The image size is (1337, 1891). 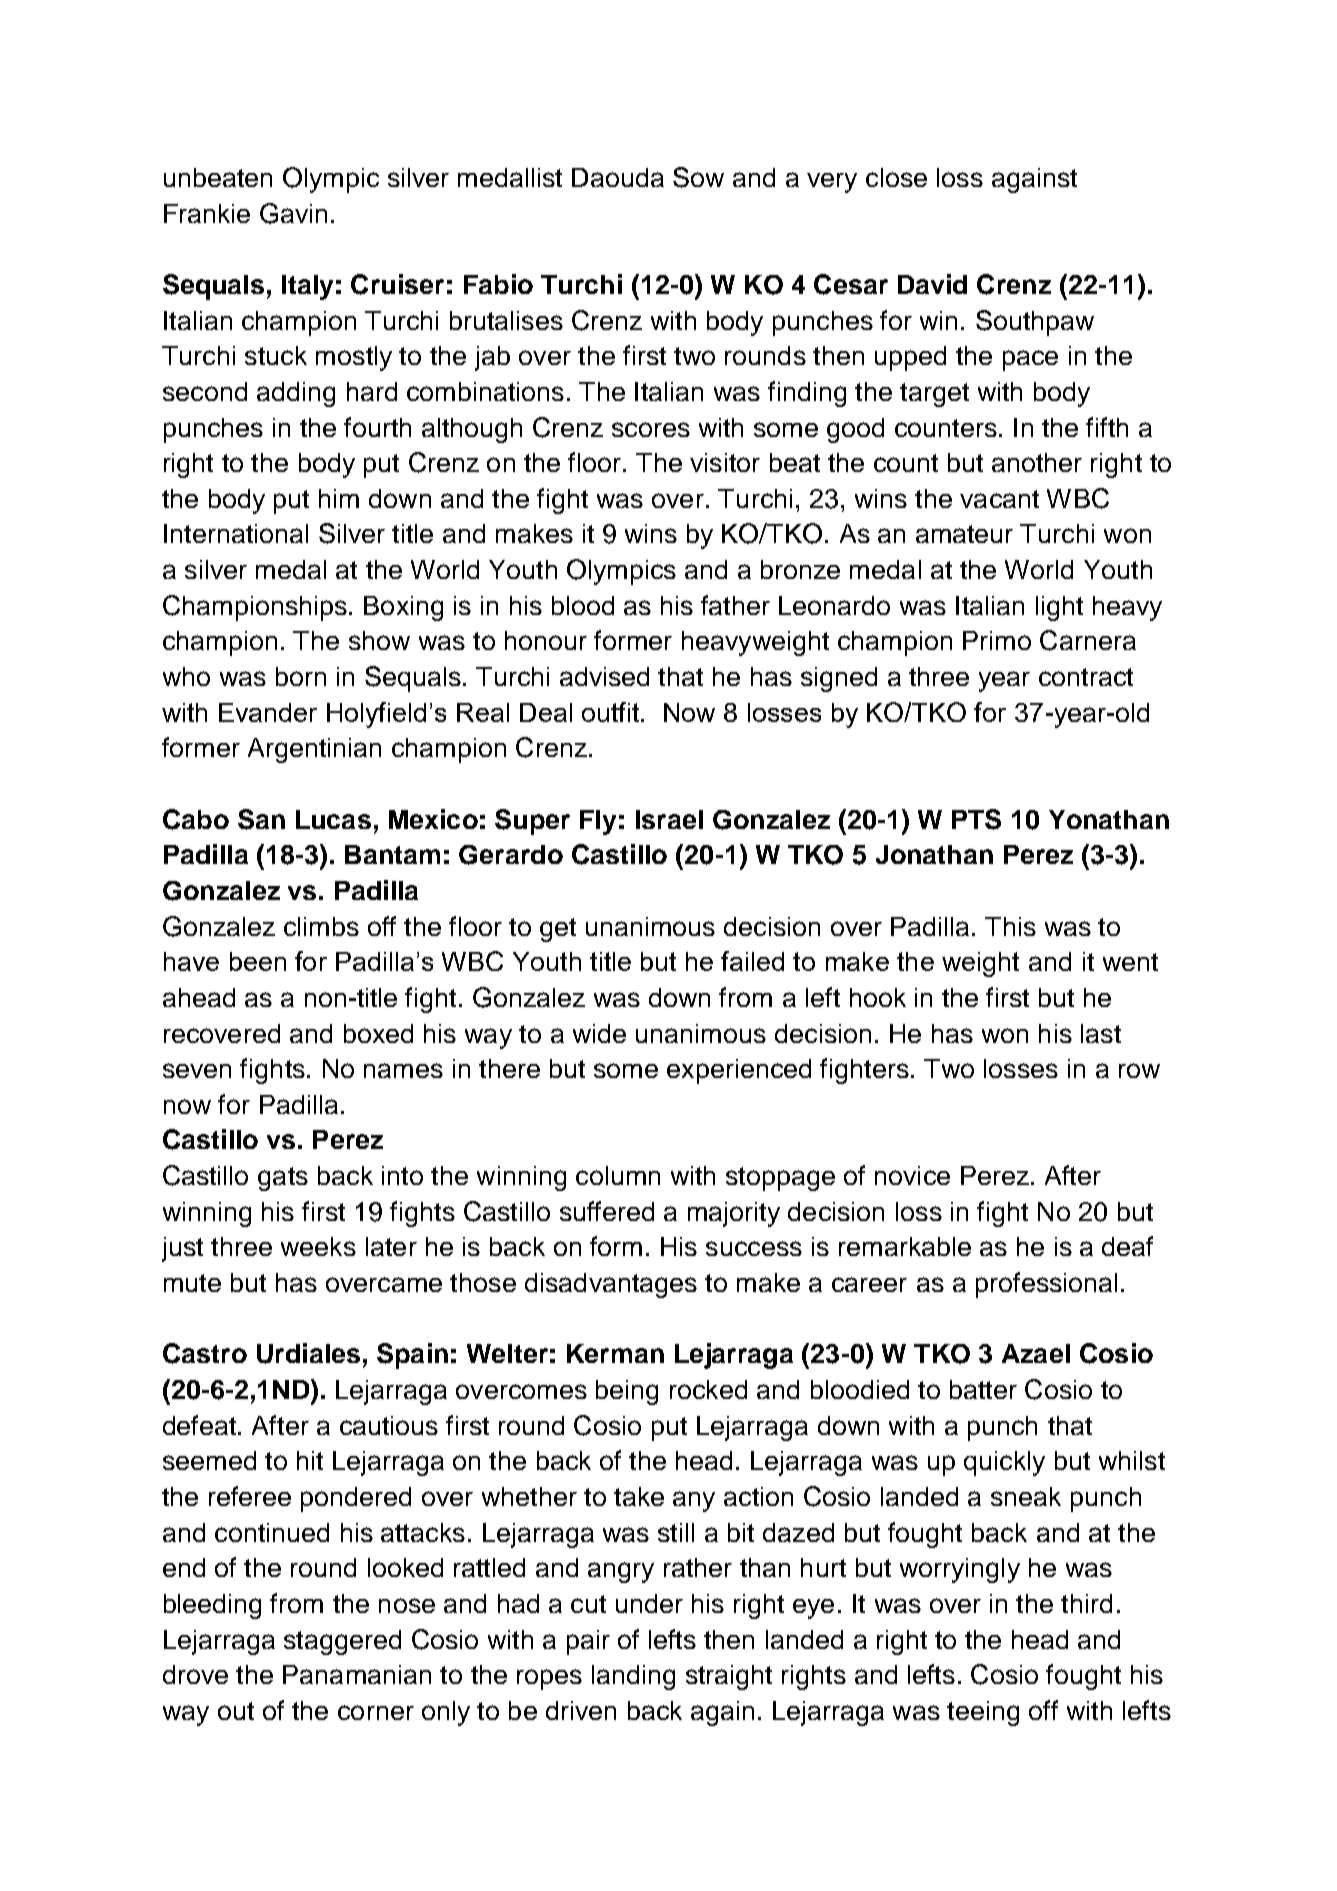 I want to click on staggered, so click(x=342, y=1642).
